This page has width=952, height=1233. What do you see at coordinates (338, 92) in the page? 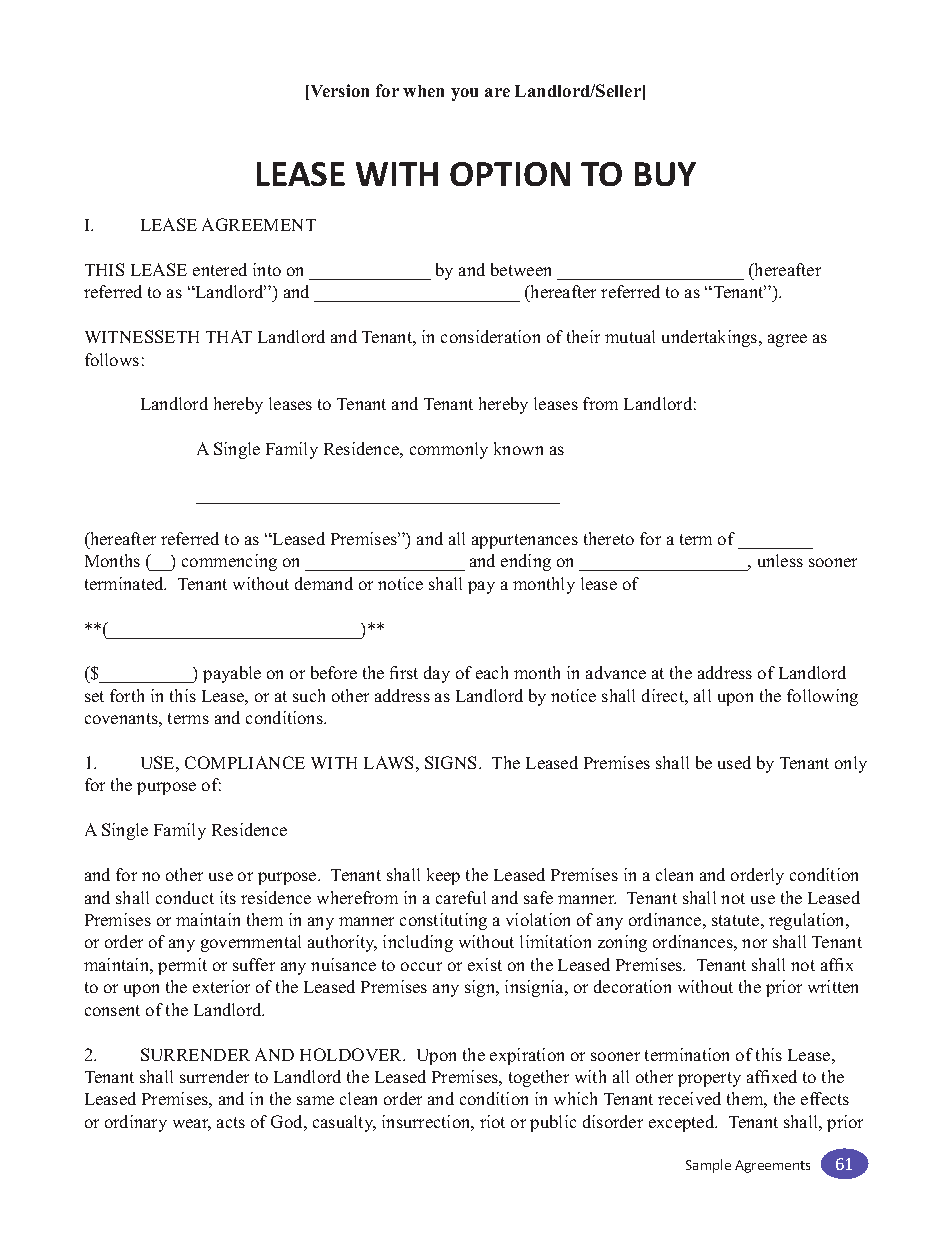
I see `Version` at bounding box center [338, 92].
